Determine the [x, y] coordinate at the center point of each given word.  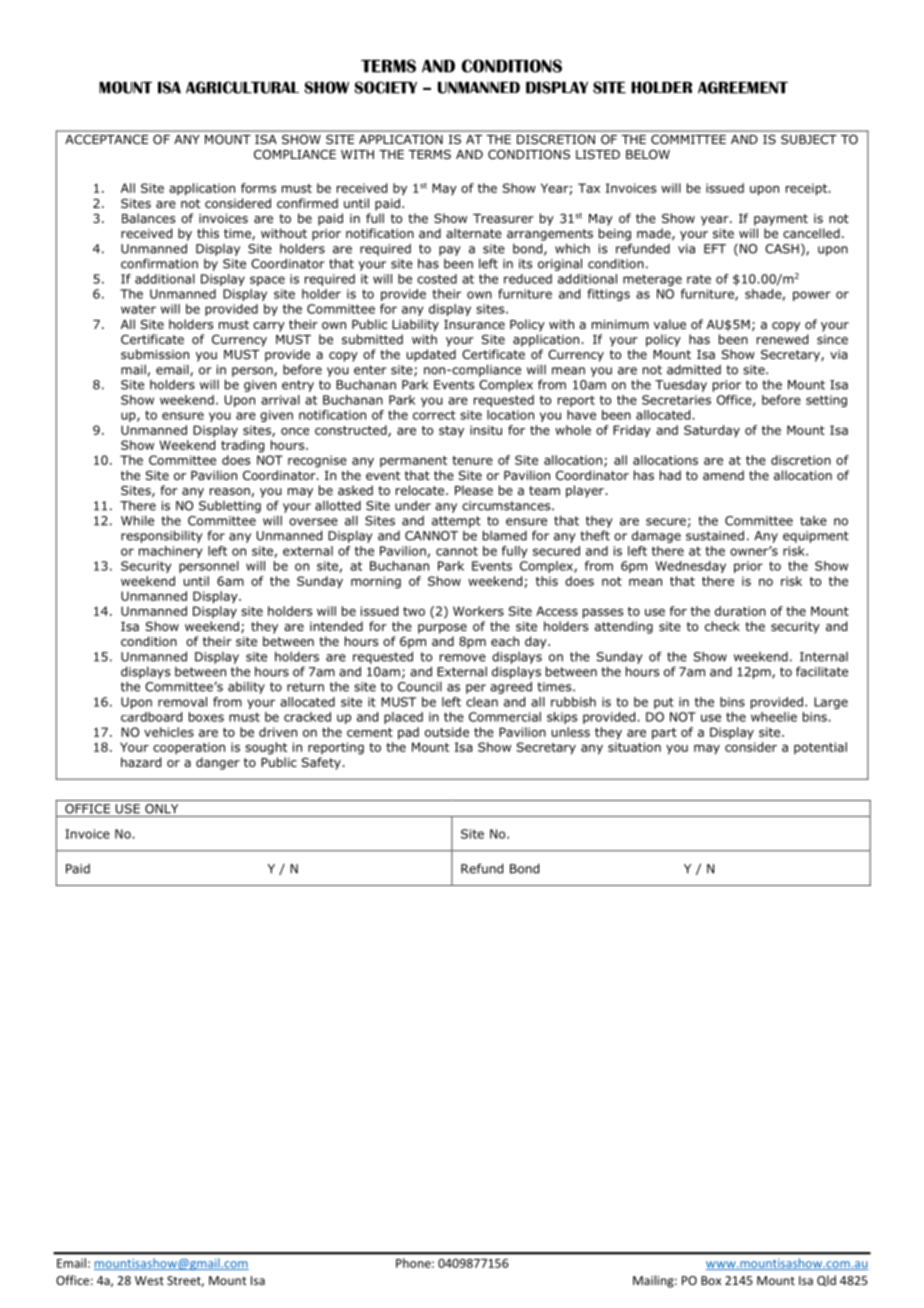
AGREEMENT [743, 87]
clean [482, 702]
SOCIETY [385, 87]
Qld [826, 1280]
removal [182, 702]
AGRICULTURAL [242, 87]
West [149, 1280]
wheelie [774, 717]
